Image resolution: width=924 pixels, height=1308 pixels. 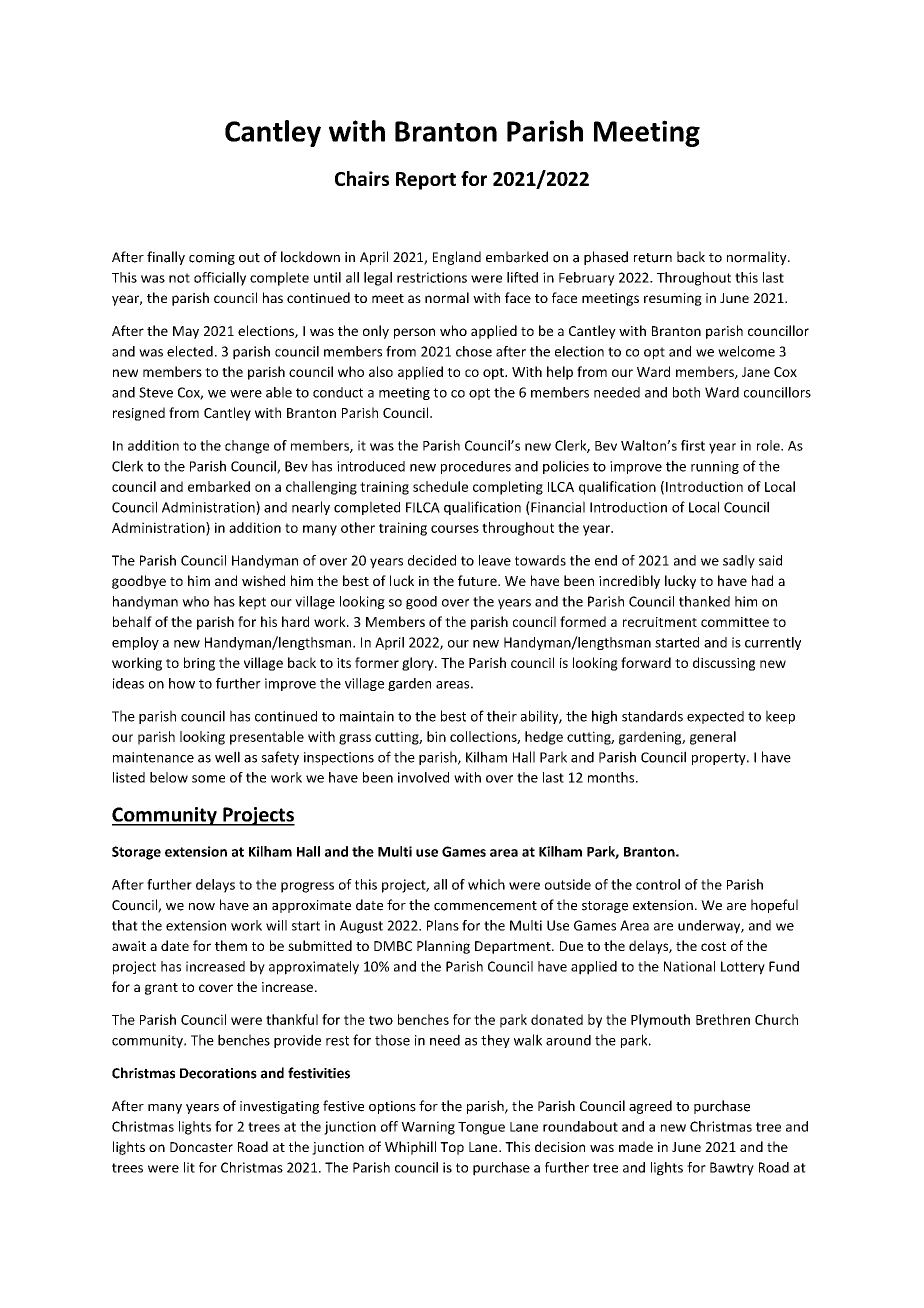 I want to click on which, so click(x=486, y=884).
